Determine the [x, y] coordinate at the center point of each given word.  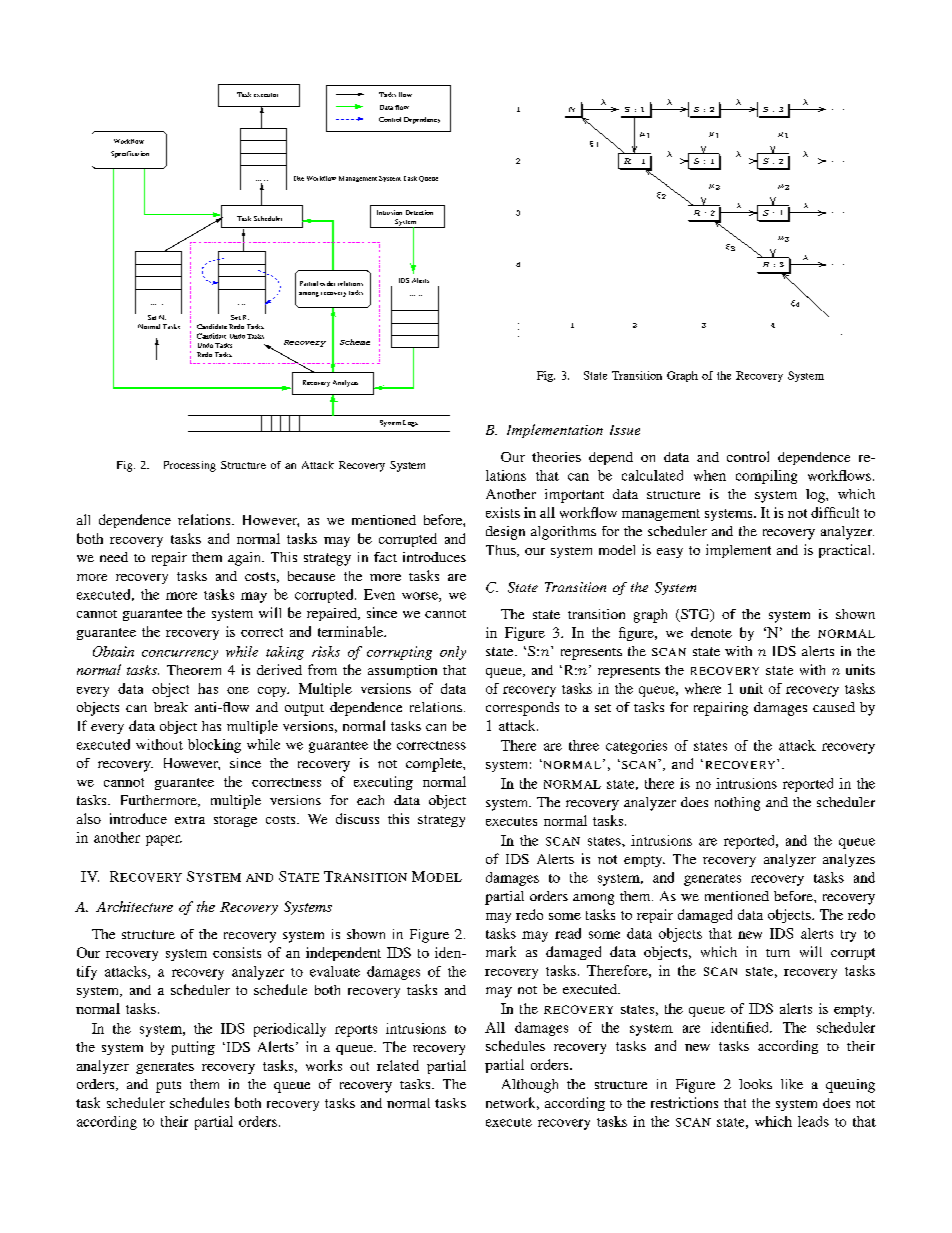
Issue [625, 430]
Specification [130, 154]
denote [711, 632]
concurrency [180, 655]
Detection [419, 212]
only [453, 653]
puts [168, 1087]
